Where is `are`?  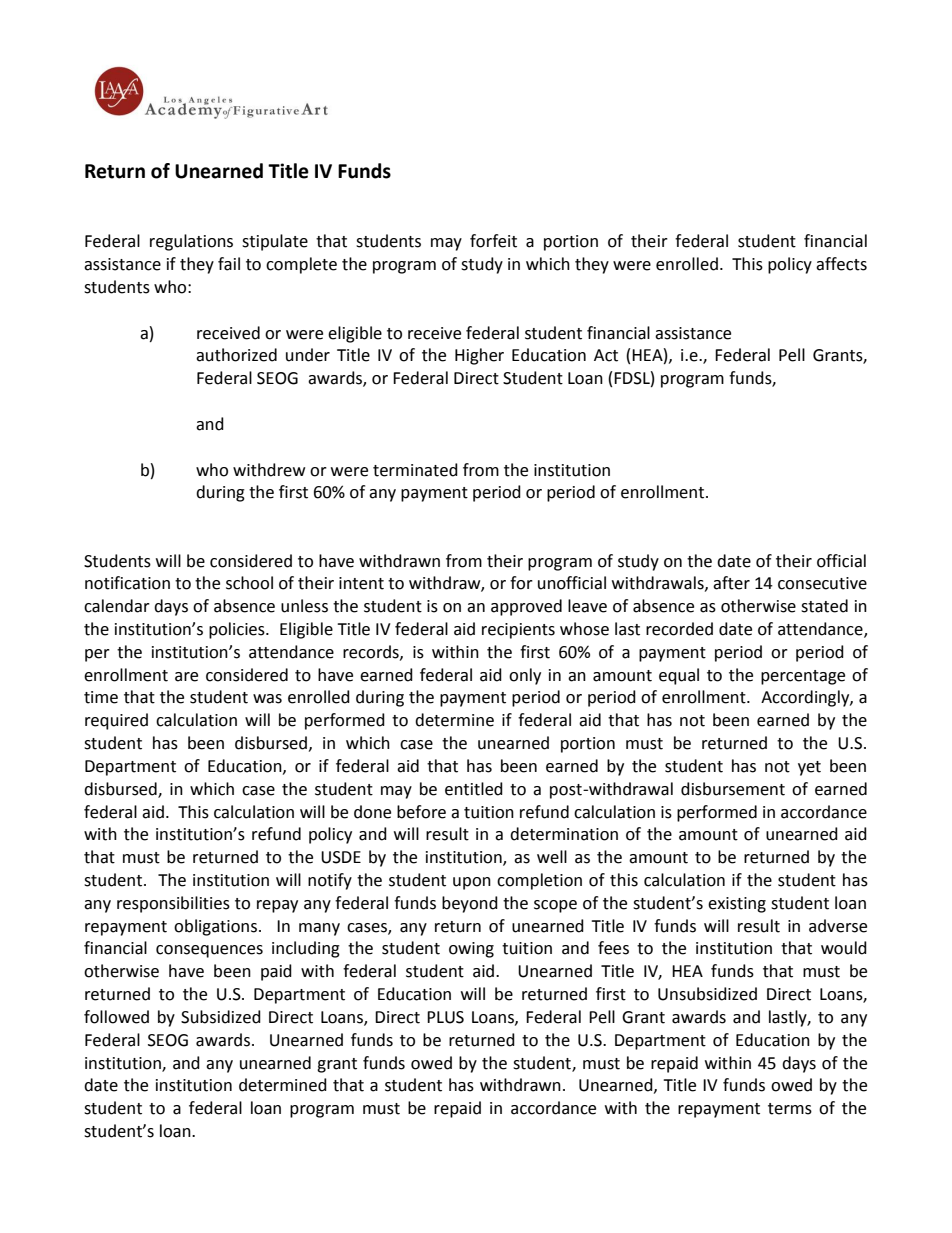
are is located at coordinates (186, 677).
